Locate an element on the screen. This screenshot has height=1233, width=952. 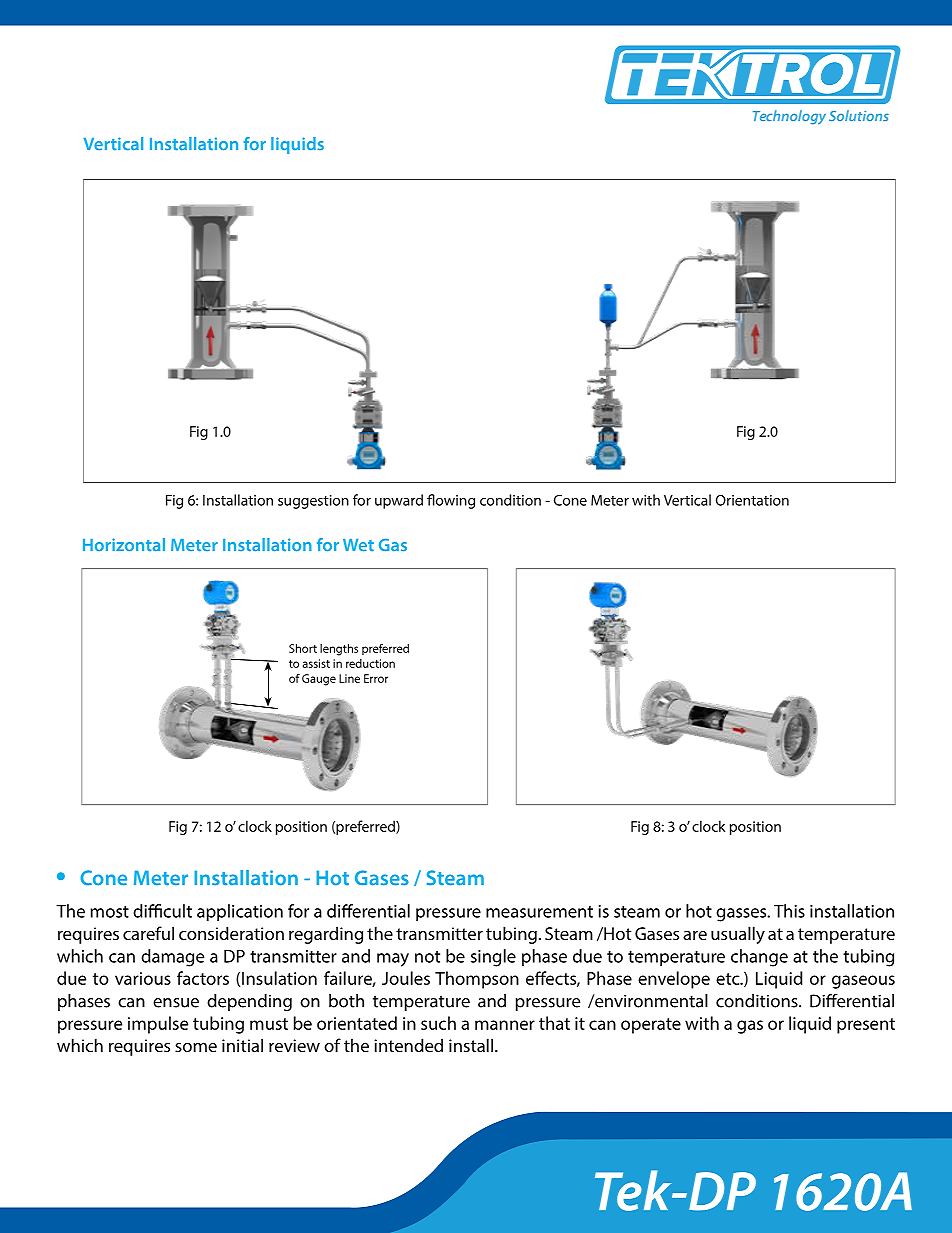
Orientation is located at coordinates (752, 500).
